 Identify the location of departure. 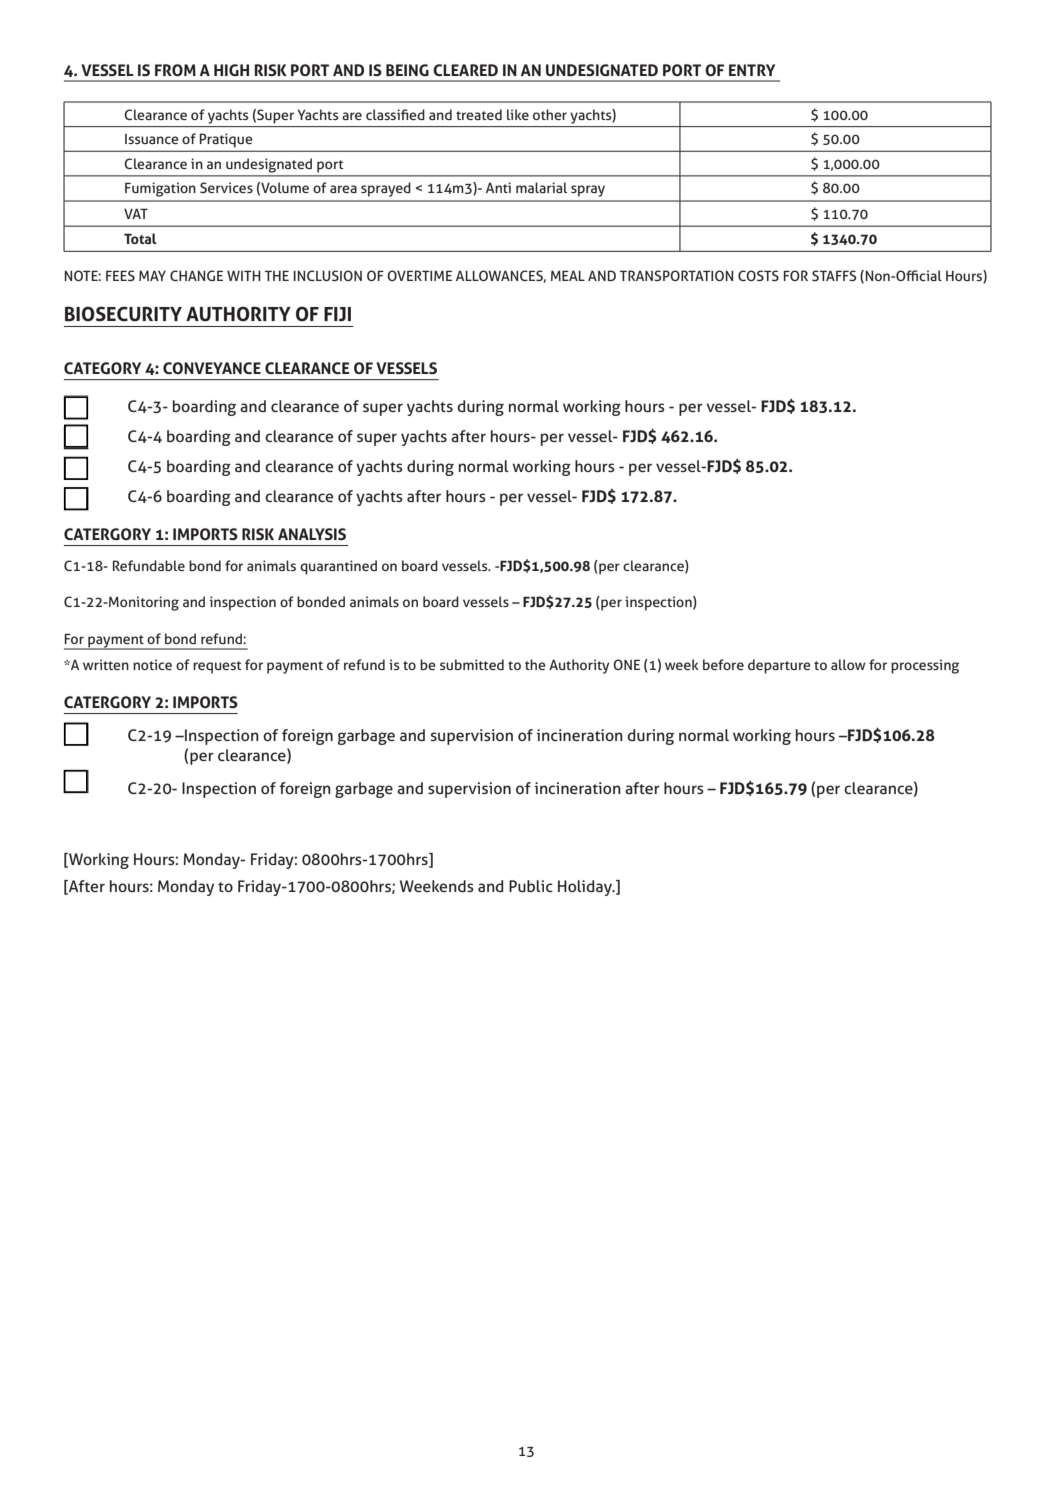
(779, 666).
